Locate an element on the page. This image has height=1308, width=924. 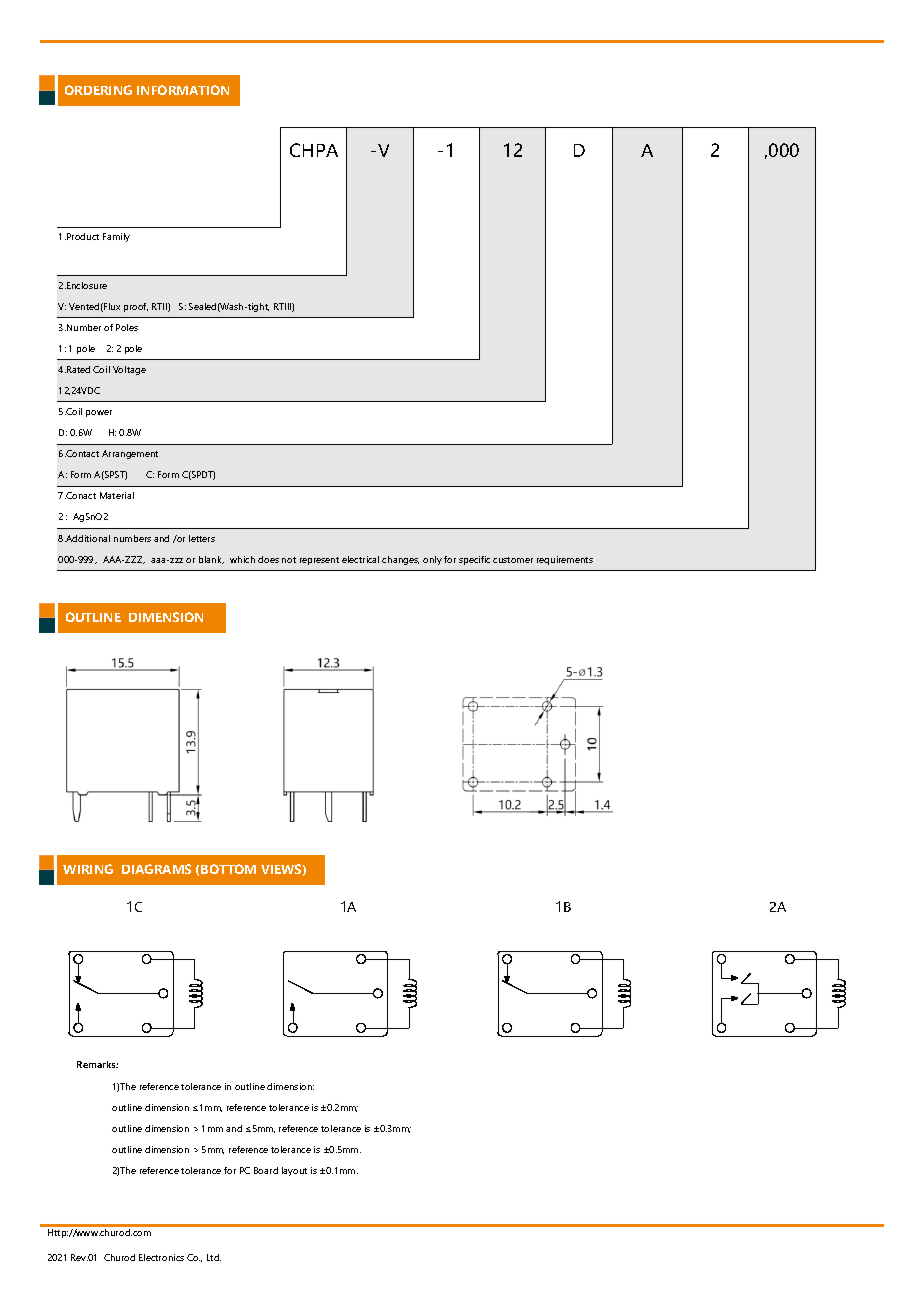
specific is located at coordinates (474, 560).
